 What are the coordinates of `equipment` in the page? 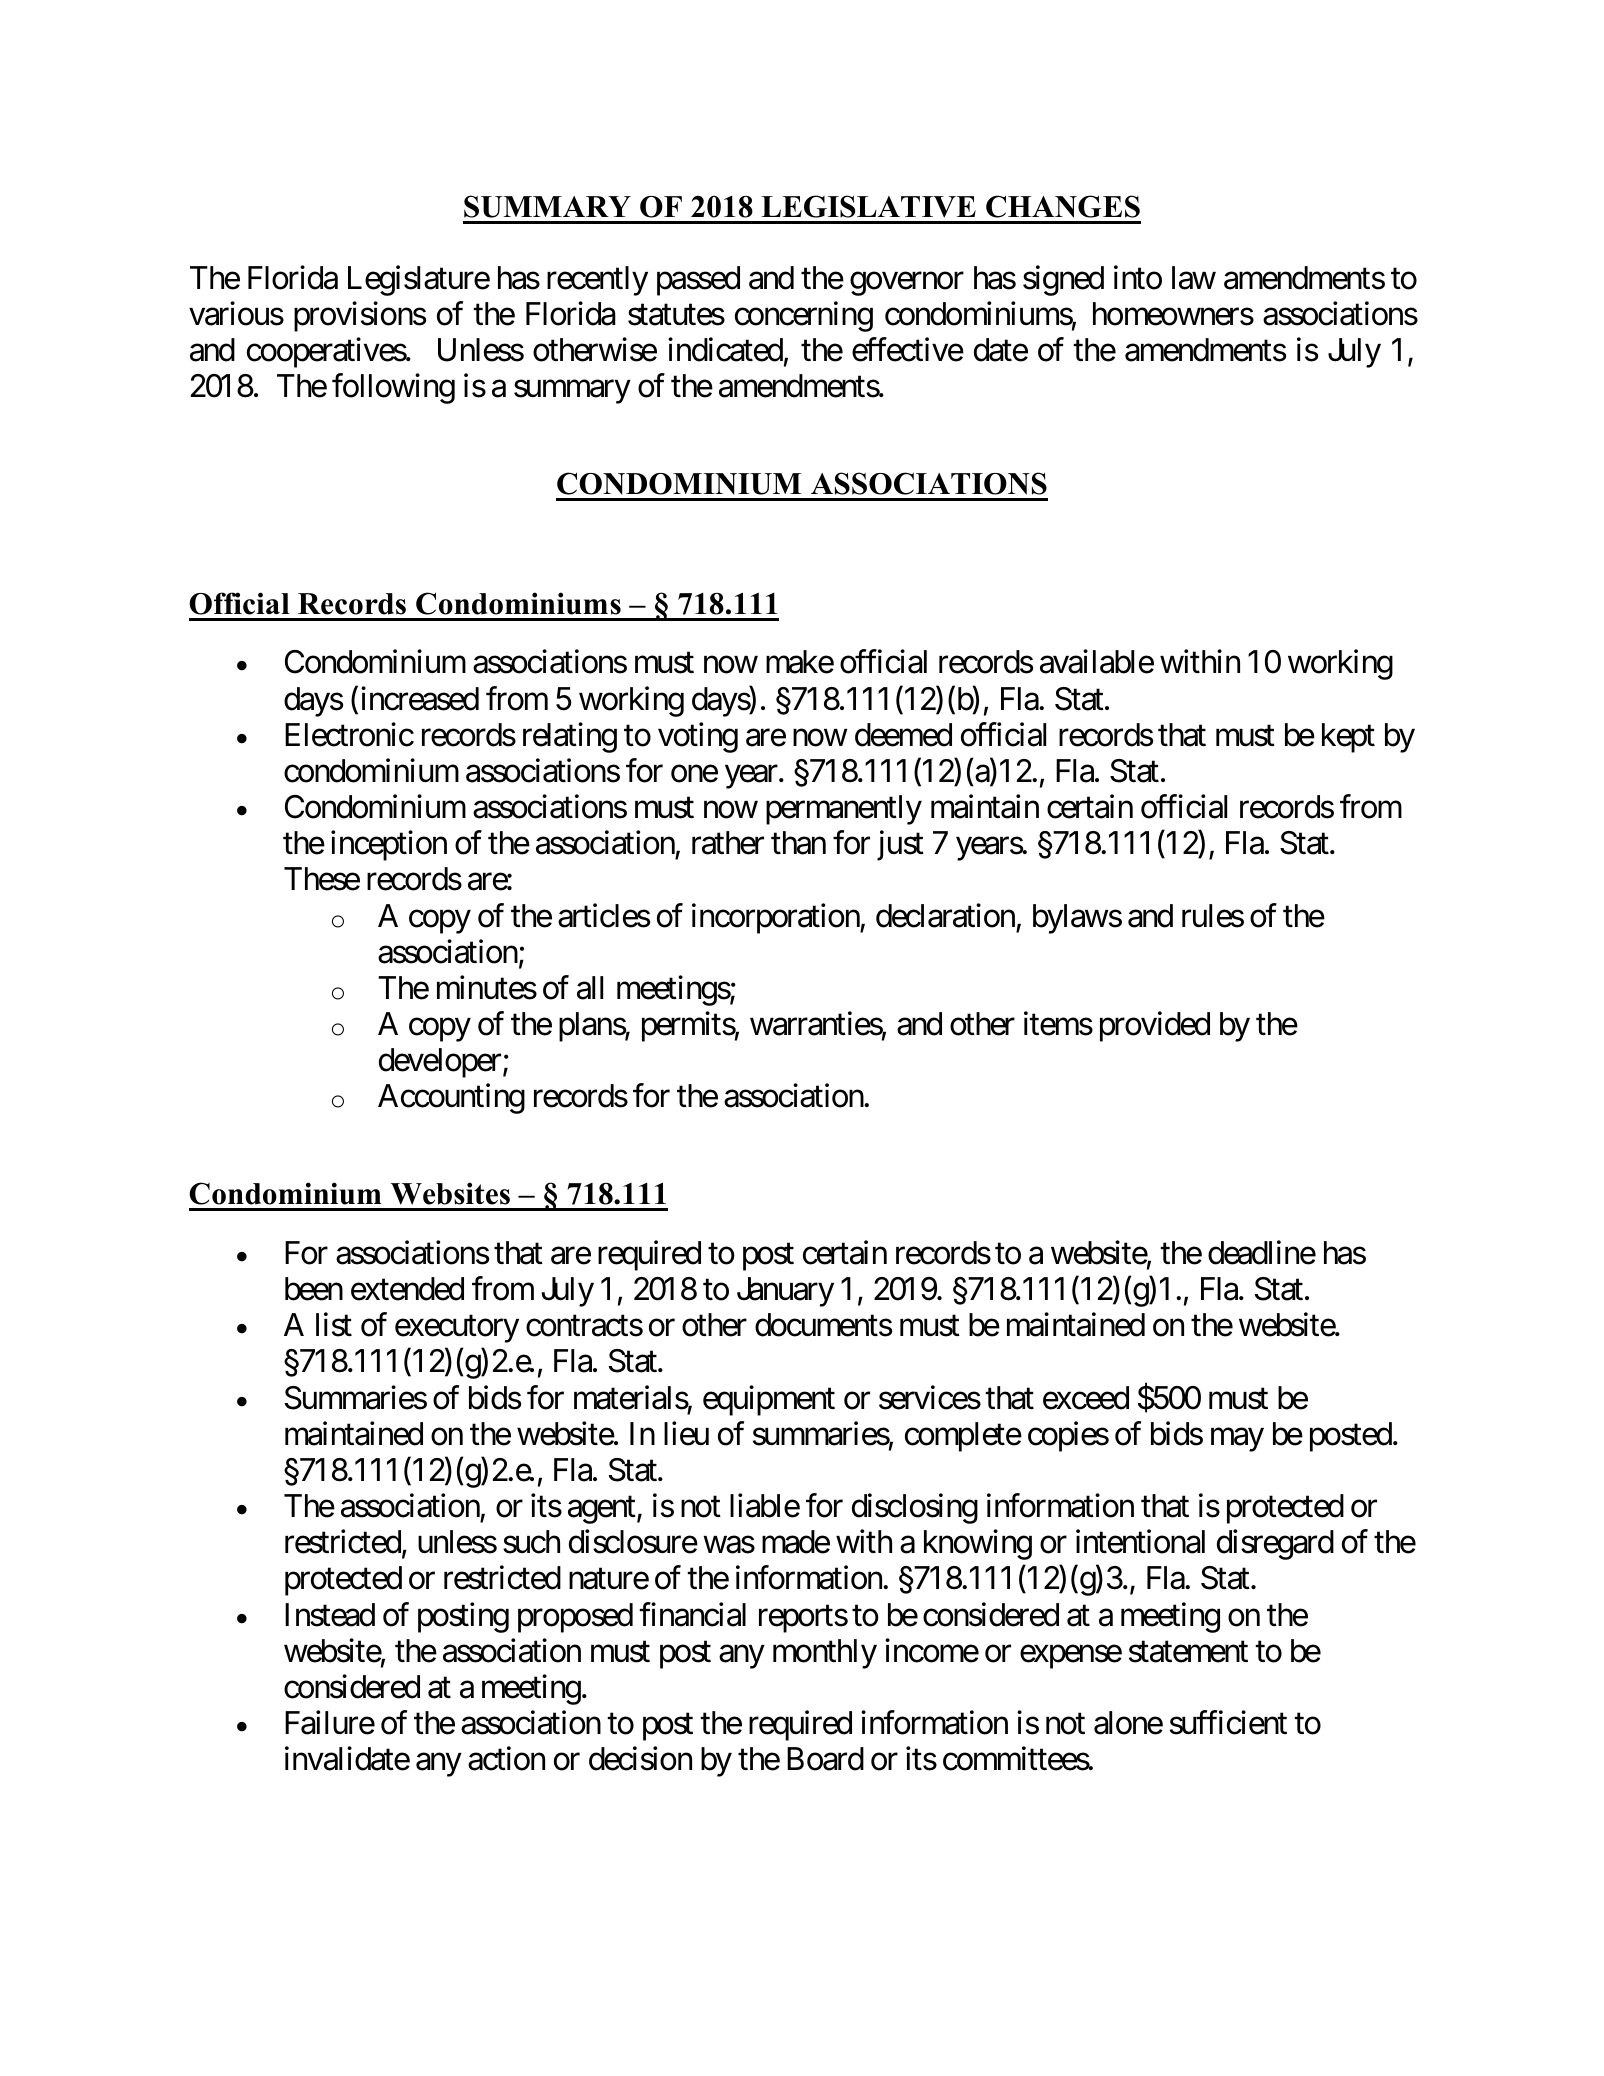 It's located at (769, 1400).
